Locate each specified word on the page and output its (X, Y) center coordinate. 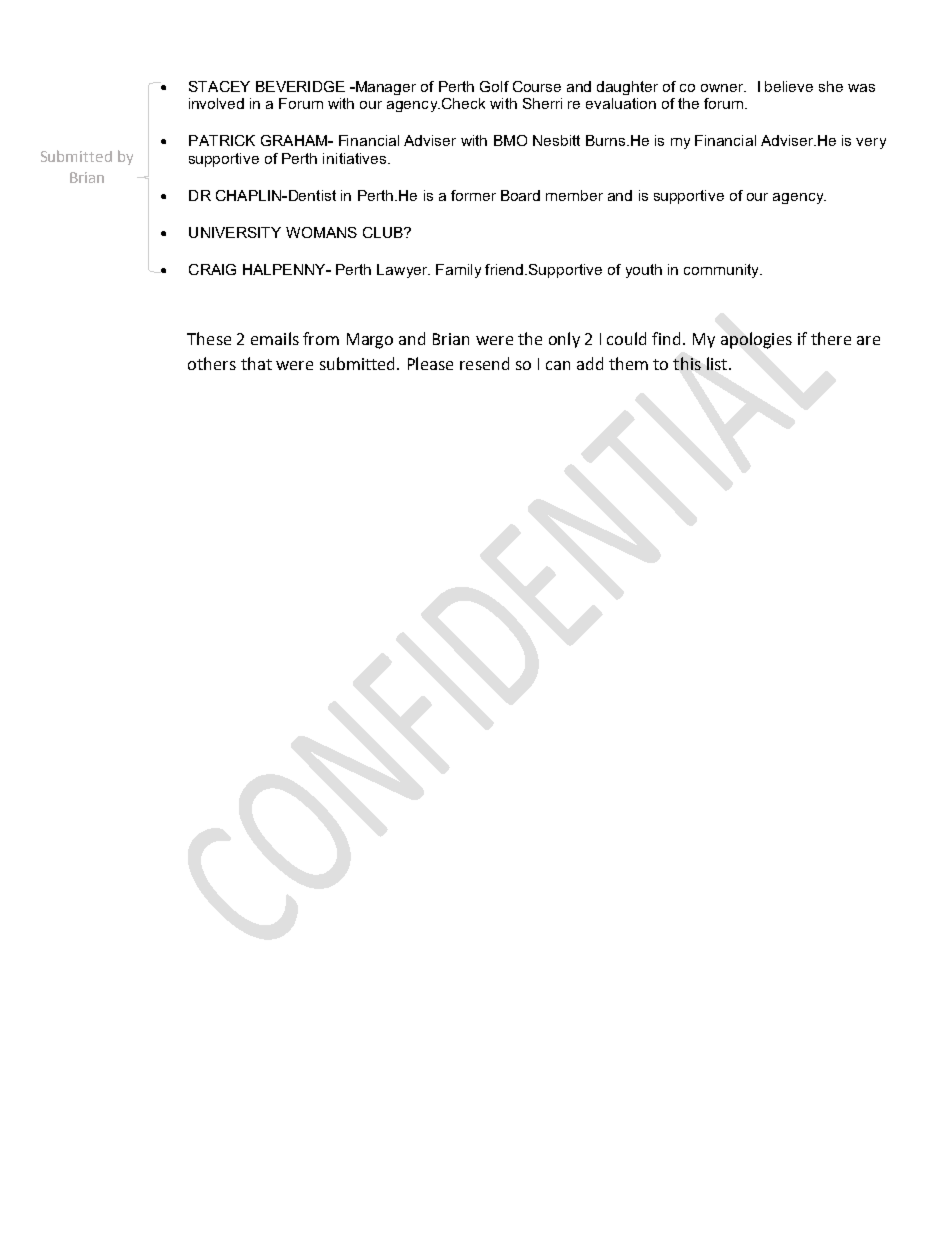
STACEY (219, 86)
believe (789, 86)
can (558, 365)
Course (537, 86)
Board (520, 195)
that (256, 363)
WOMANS (321, 232)
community (722, 271)
